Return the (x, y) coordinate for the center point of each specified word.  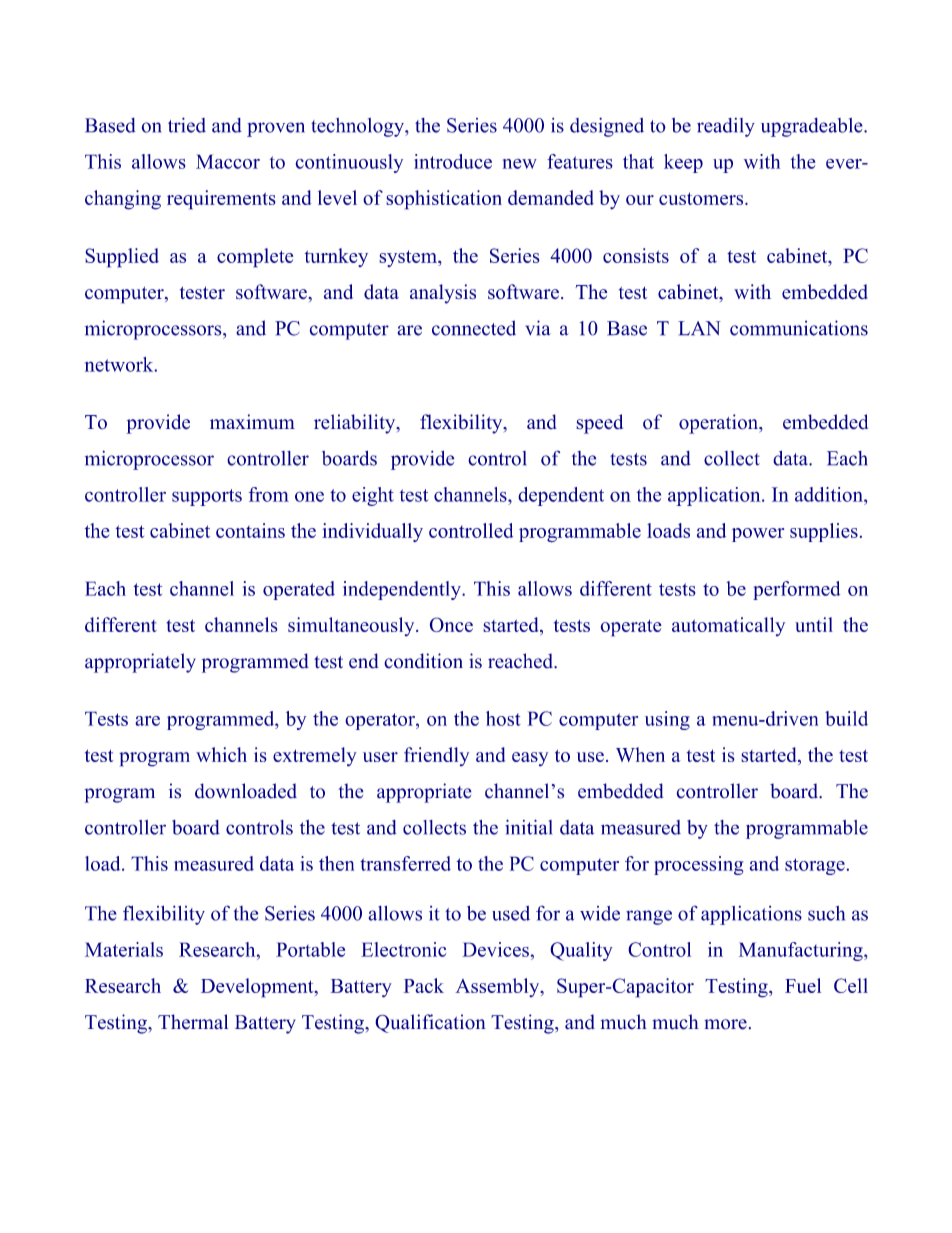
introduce (453, 161)
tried (187, 125)
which (221, 754)
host (503, 718)
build (846, 718)
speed (599, 424)
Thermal (193, 1022)
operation (720, 424)
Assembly (498, 987)
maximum (252, 421)
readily (726, 127)
